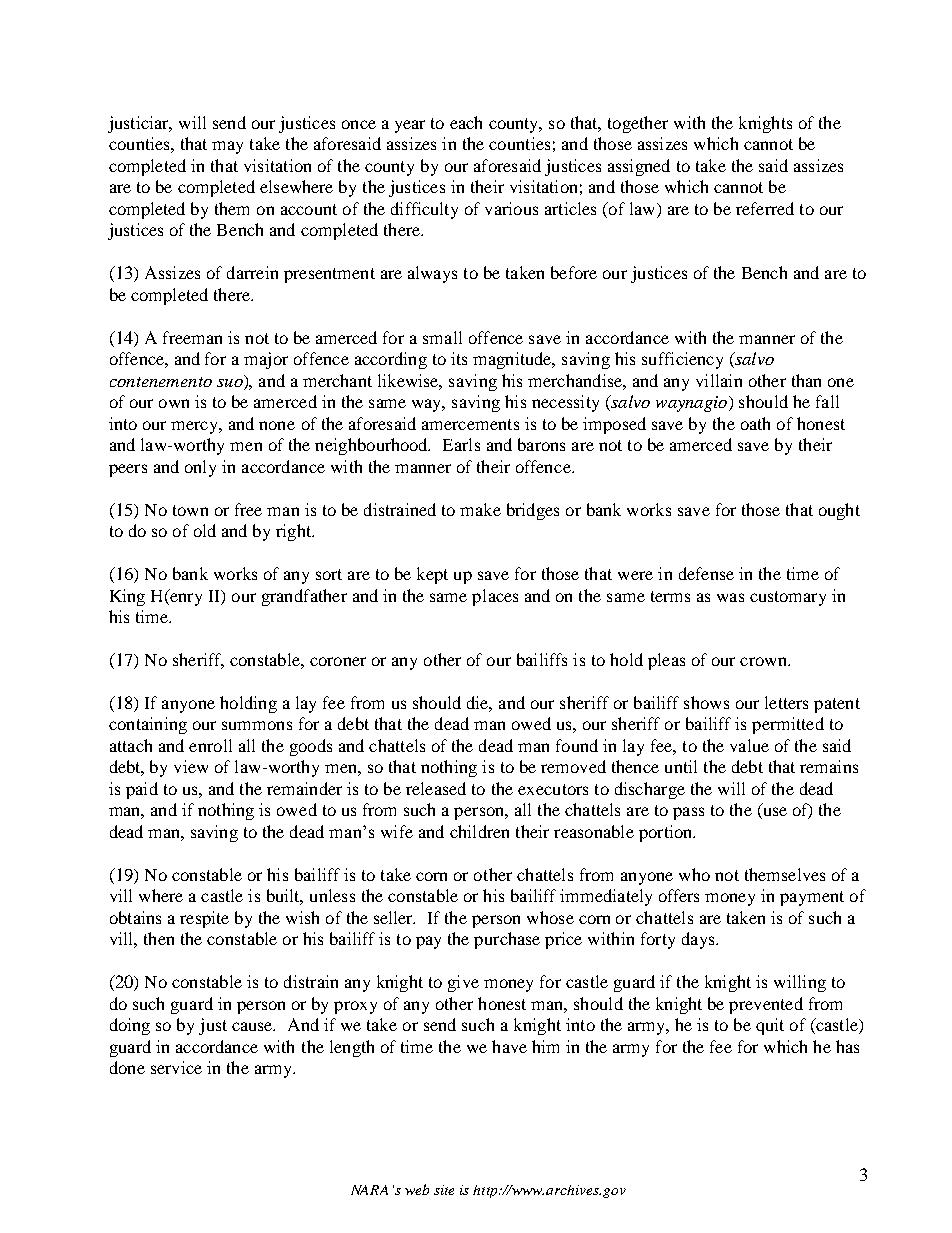 The height and width of the screenshot is (1233, 952). I want to click on service, so click(176, 1067).
